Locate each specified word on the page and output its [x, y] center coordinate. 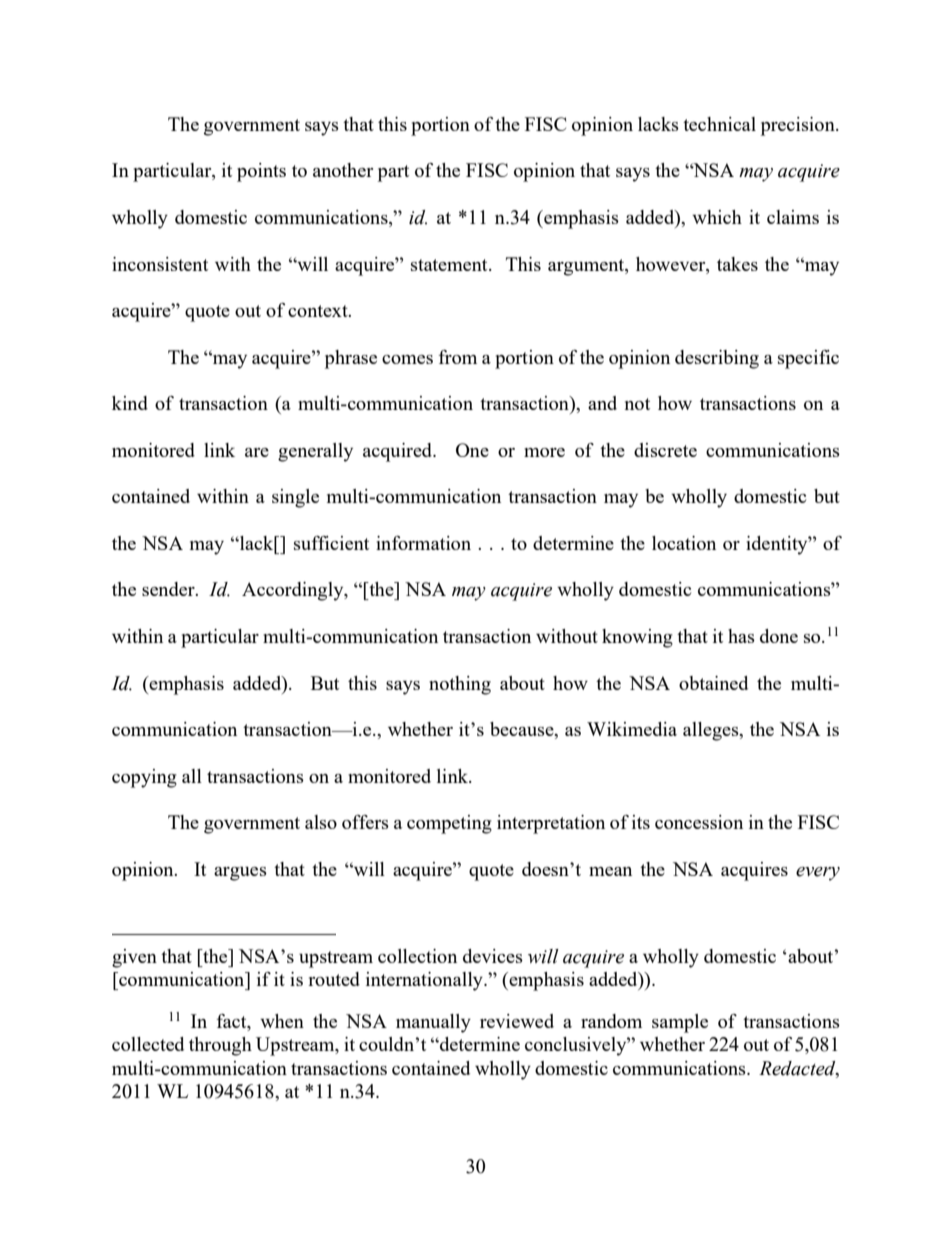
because [523, 730]
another [343, 170]
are [257, 452]
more [544, 452]
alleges [712, 731]
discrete [665, 450]
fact [233, 1022]
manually [433, 1023]
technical [719, 124]
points [261, 172]
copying [144, 778]
